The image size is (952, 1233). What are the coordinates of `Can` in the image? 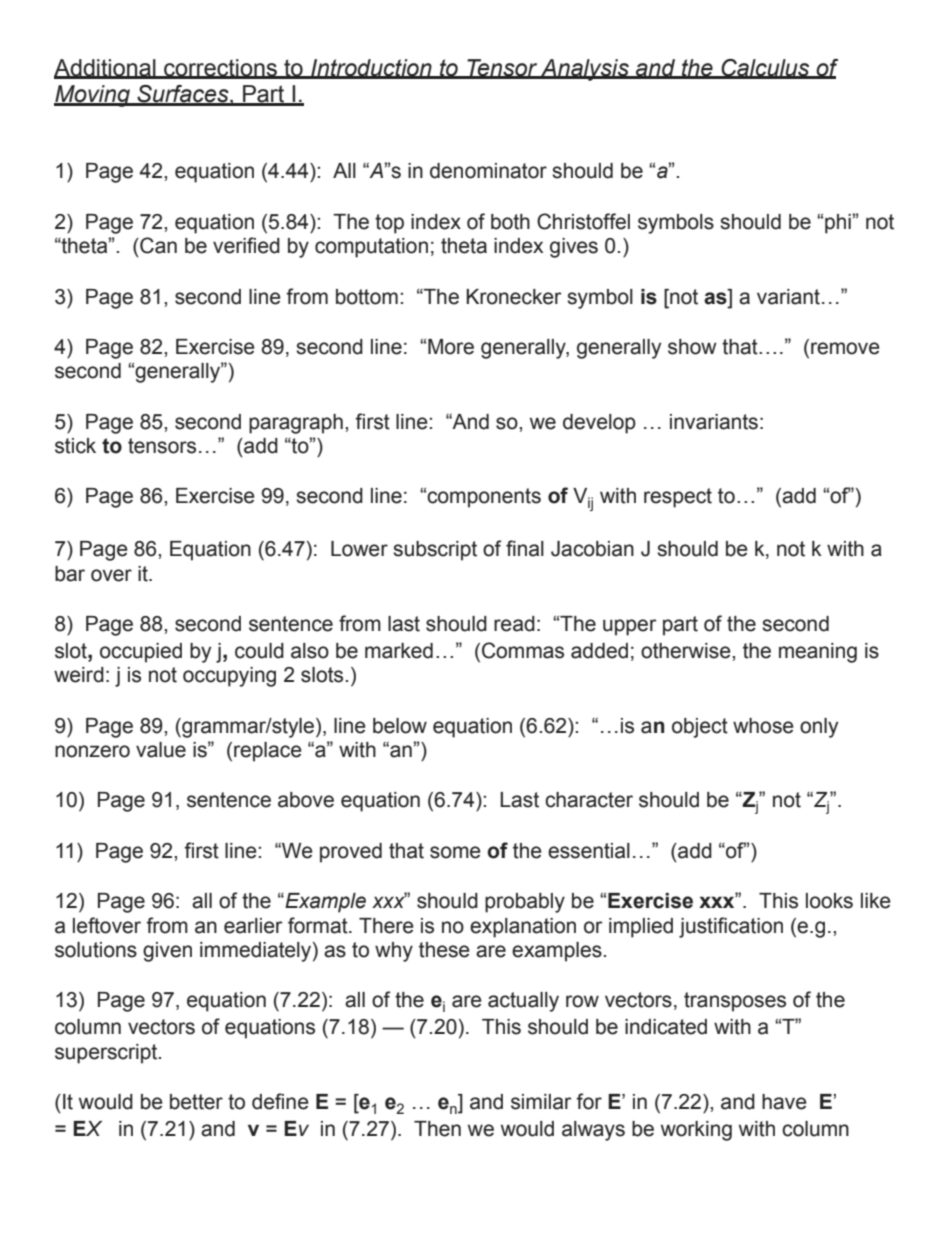 It's located at (157, 245).
